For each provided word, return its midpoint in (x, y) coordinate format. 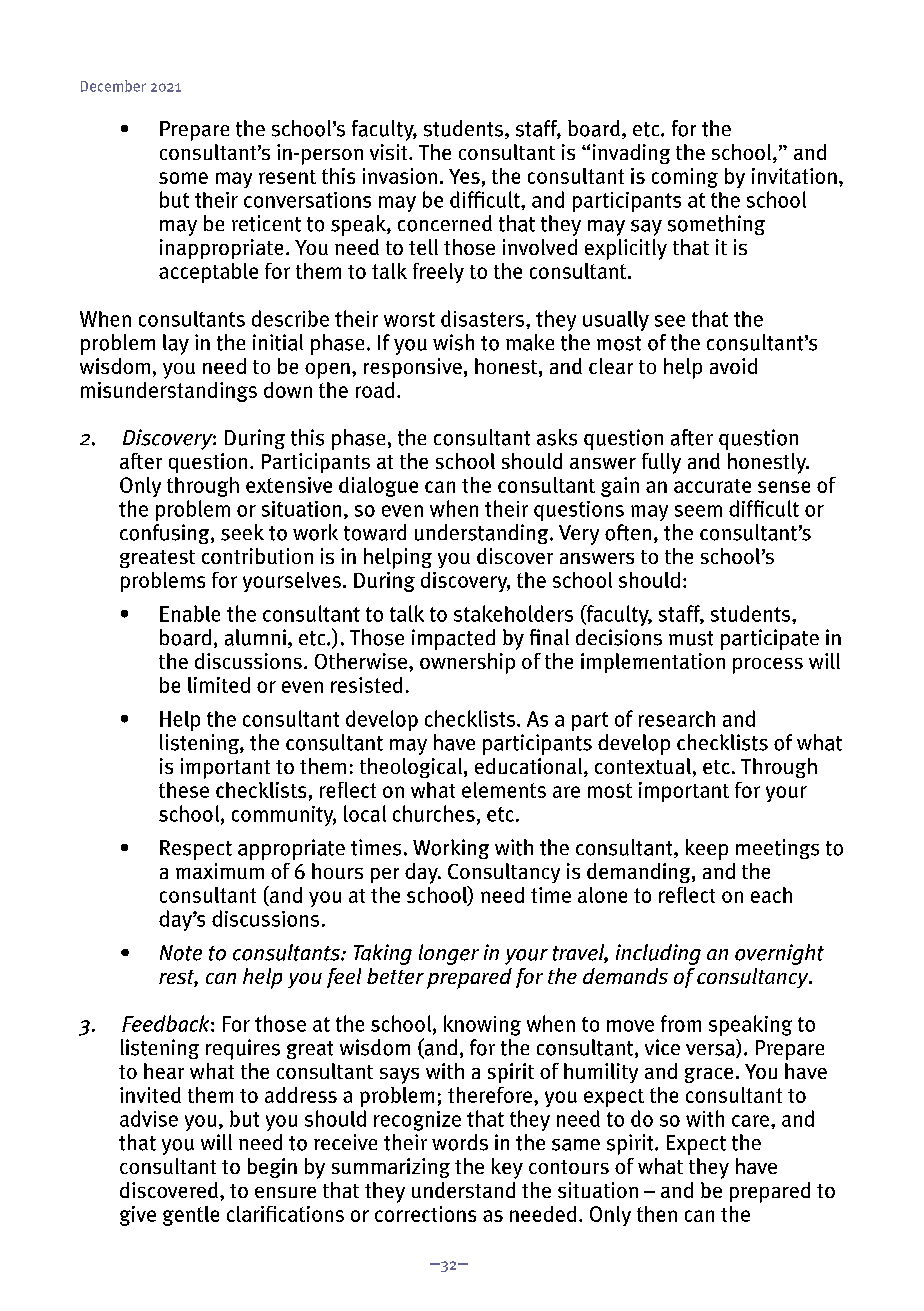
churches (434, 813)
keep (707, 849)
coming (685, 178)
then (657, 1214)
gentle (191, 1216)
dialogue (378, 487)
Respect (196, 850)
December (113, 86)
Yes (464, 176)
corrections (425, 1214)
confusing (166, 534)
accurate (712, 486)
